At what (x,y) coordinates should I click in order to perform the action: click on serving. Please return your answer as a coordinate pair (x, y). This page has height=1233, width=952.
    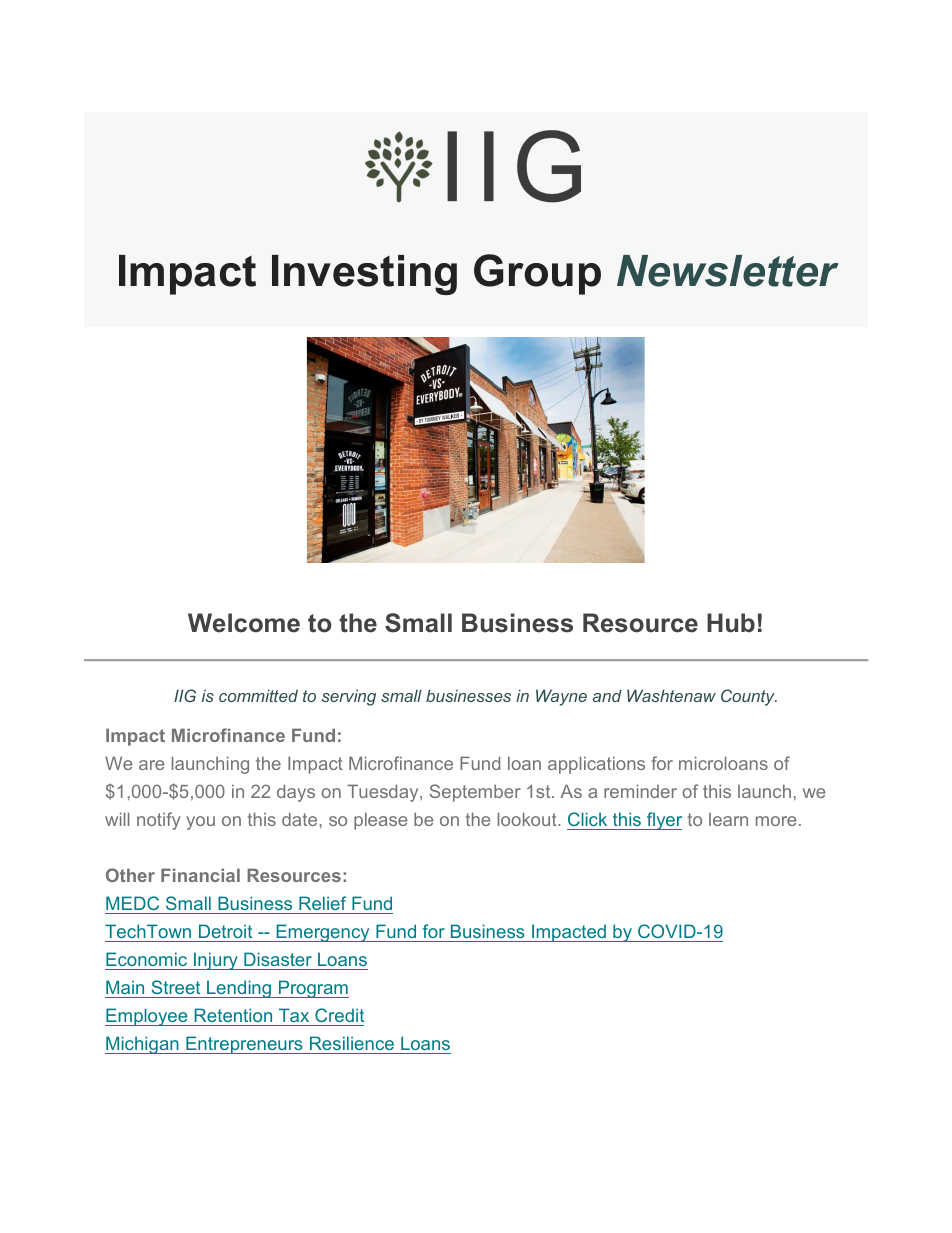
    Looking at the image, I should click on (348, 697).
